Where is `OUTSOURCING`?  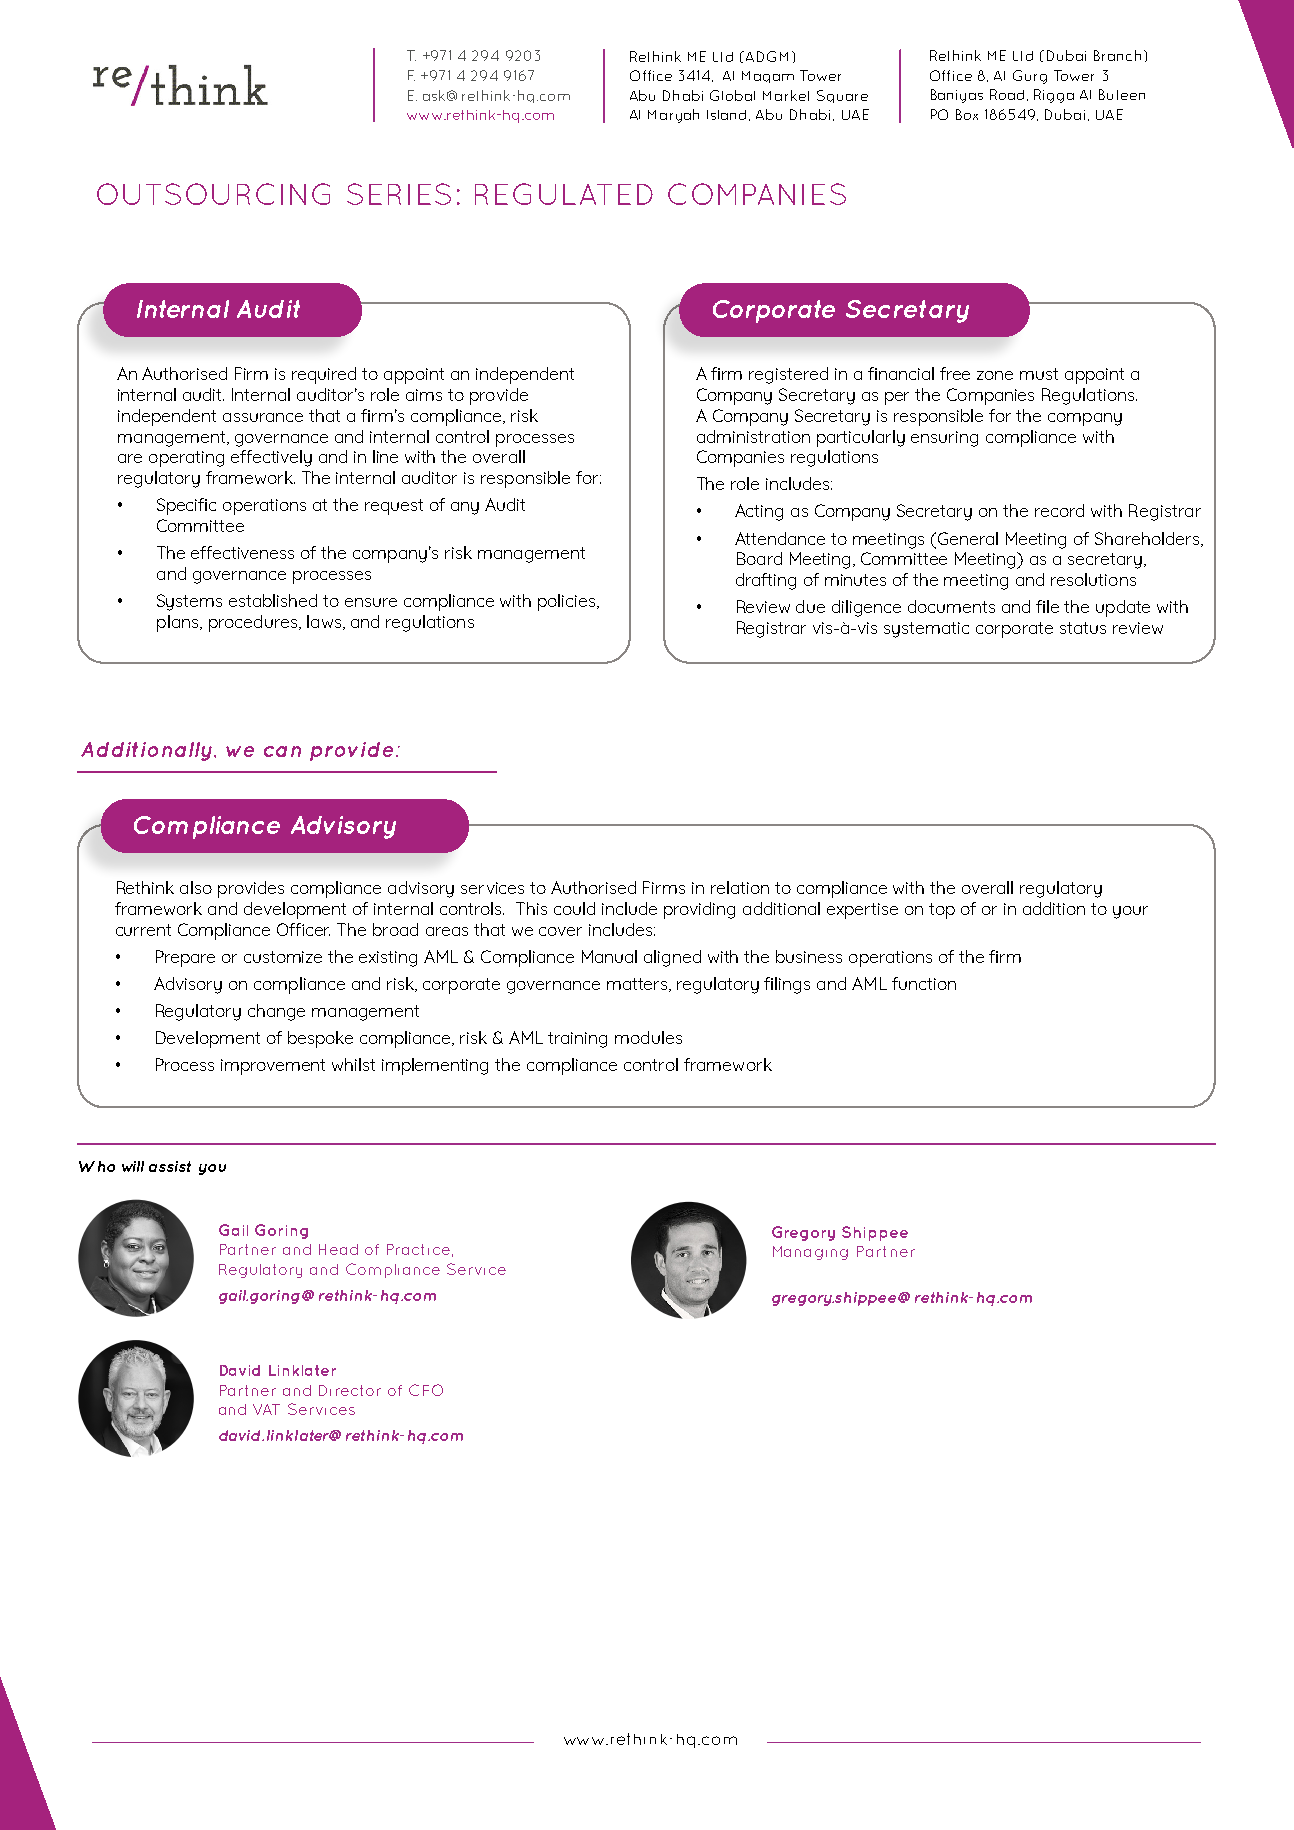
OUTSOURCING is located at coordinates (213, 194).
